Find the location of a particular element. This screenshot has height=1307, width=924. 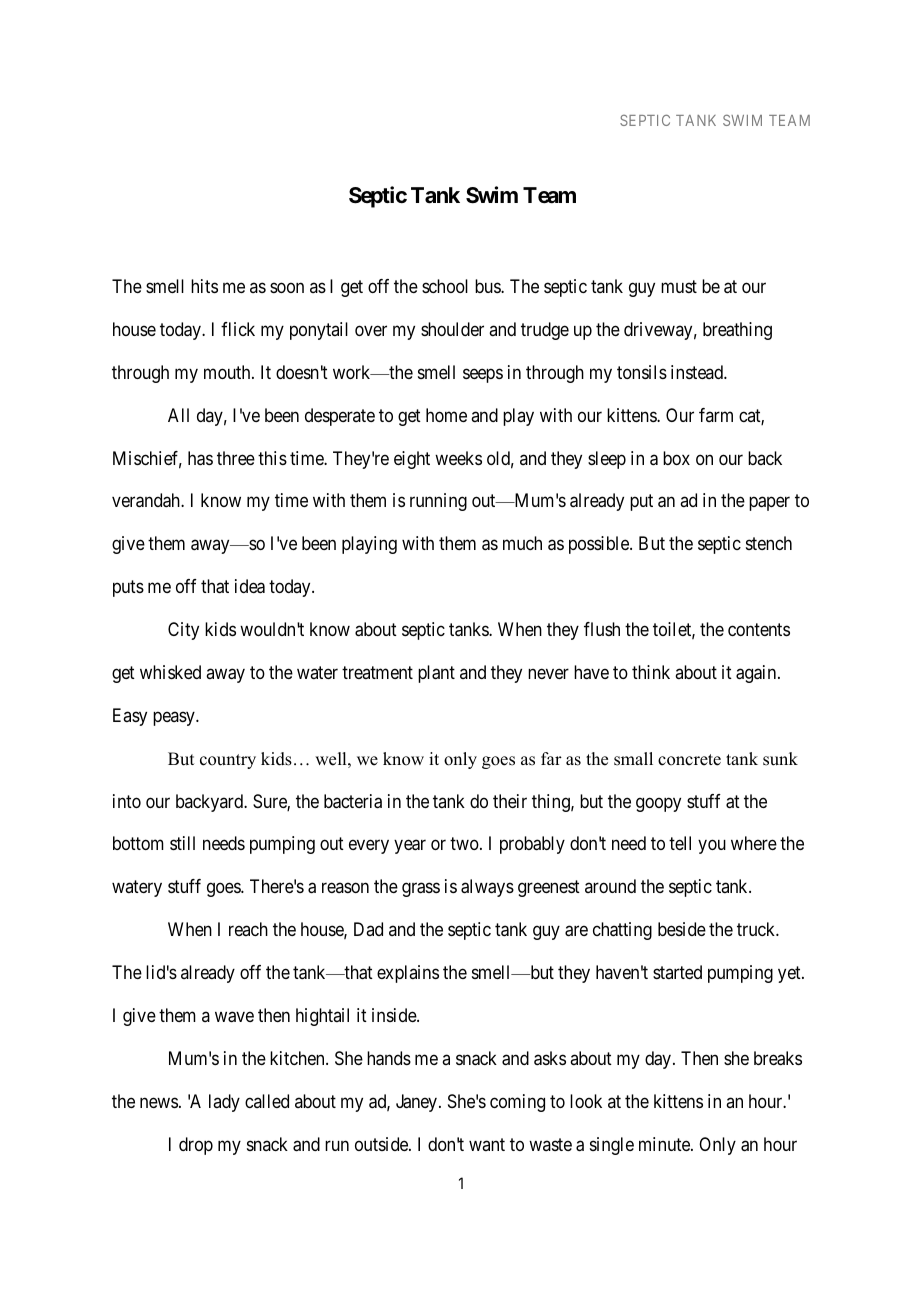

must is located at coordinates (679, 286).
